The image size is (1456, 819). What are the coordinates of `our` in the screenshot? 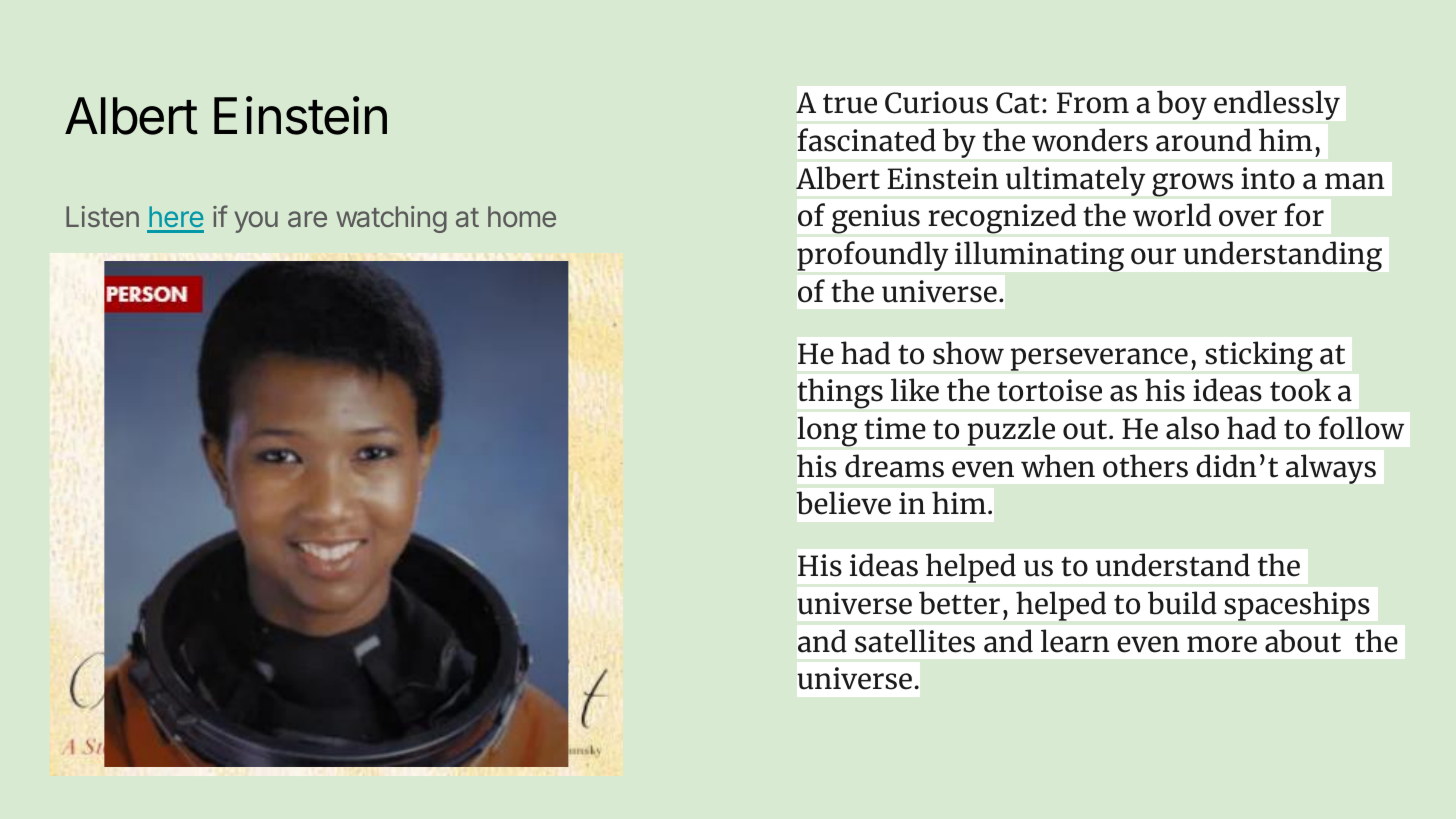 It's located at (1153, 256).
